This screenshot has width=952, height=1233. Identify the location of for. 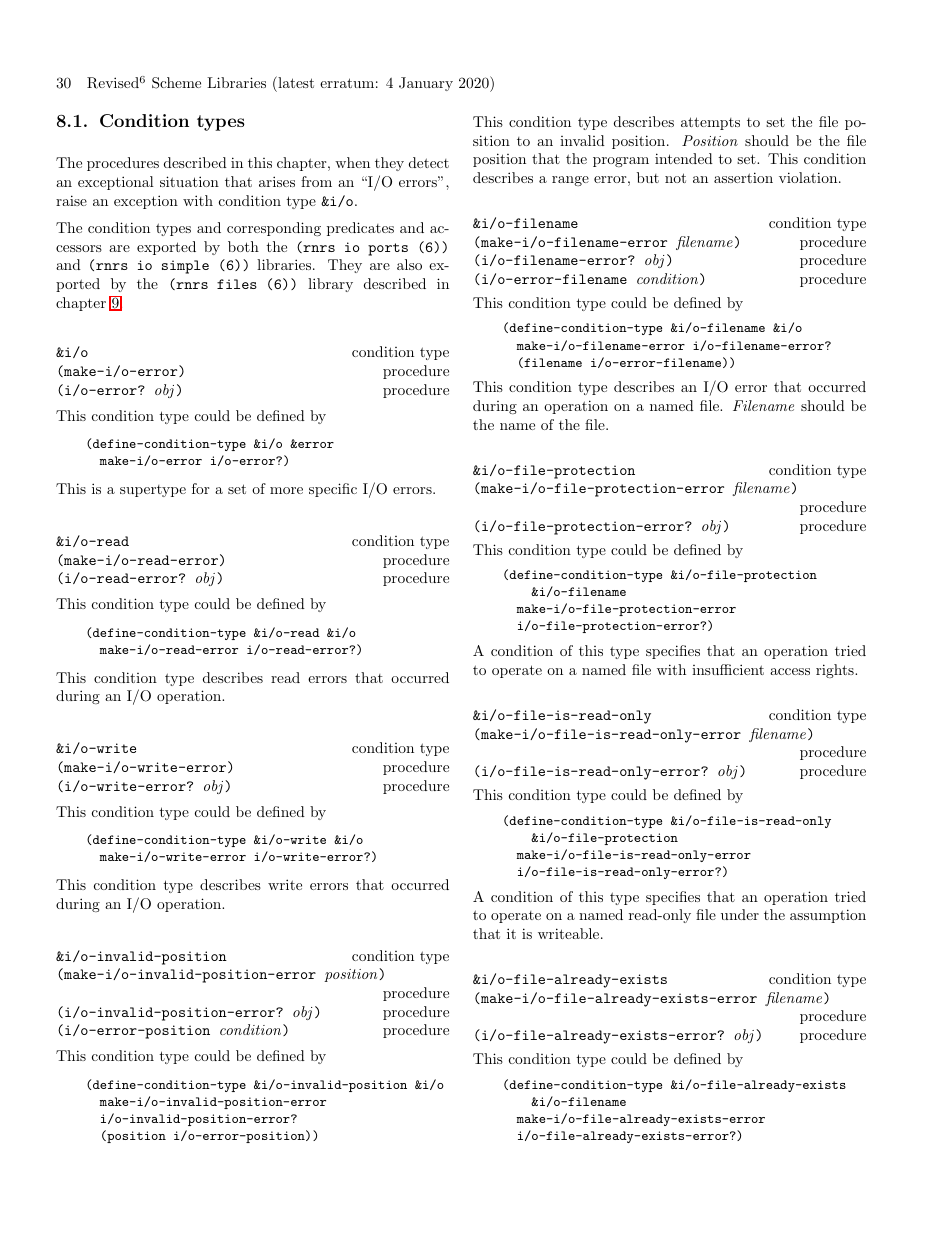
(200, 488).
